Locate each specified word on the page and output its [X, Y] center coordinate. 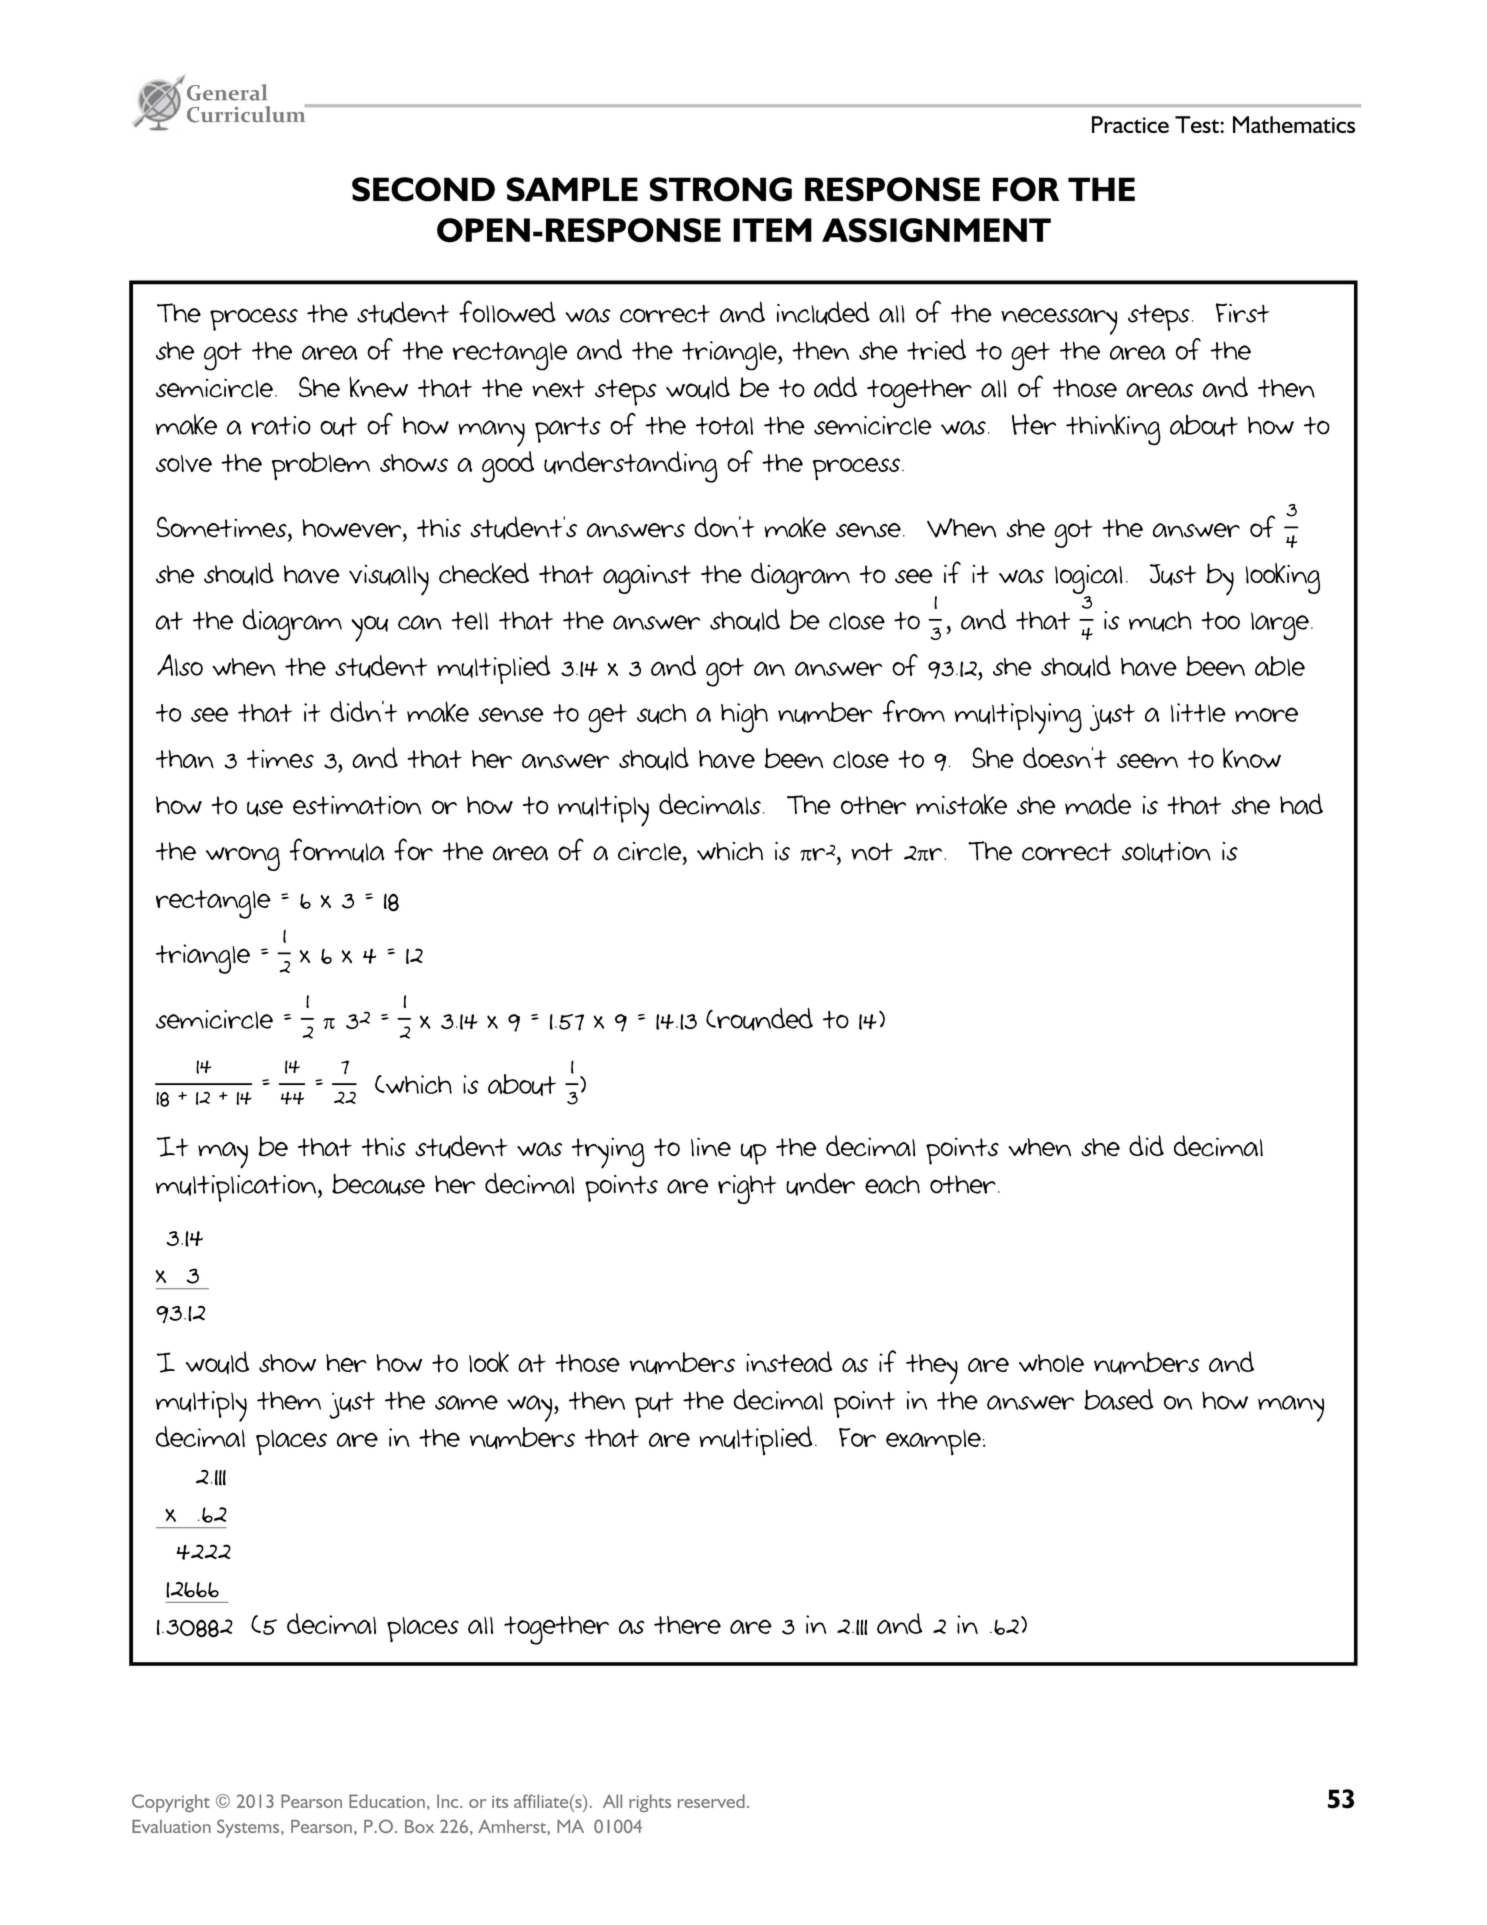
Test [1198, 124]
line [711, 1147]
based [1119, 1399]
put [654, 1405]
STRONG [721, 189]
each [892, 1184]
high [744, 718]
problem [321, 466]
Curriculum [247, 113]
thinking [1113, 430]
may [223, 1155]
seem [1147, 760]
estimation [357, 805]
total [724, 425]
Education [387, 1801]
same [466, 1402]
